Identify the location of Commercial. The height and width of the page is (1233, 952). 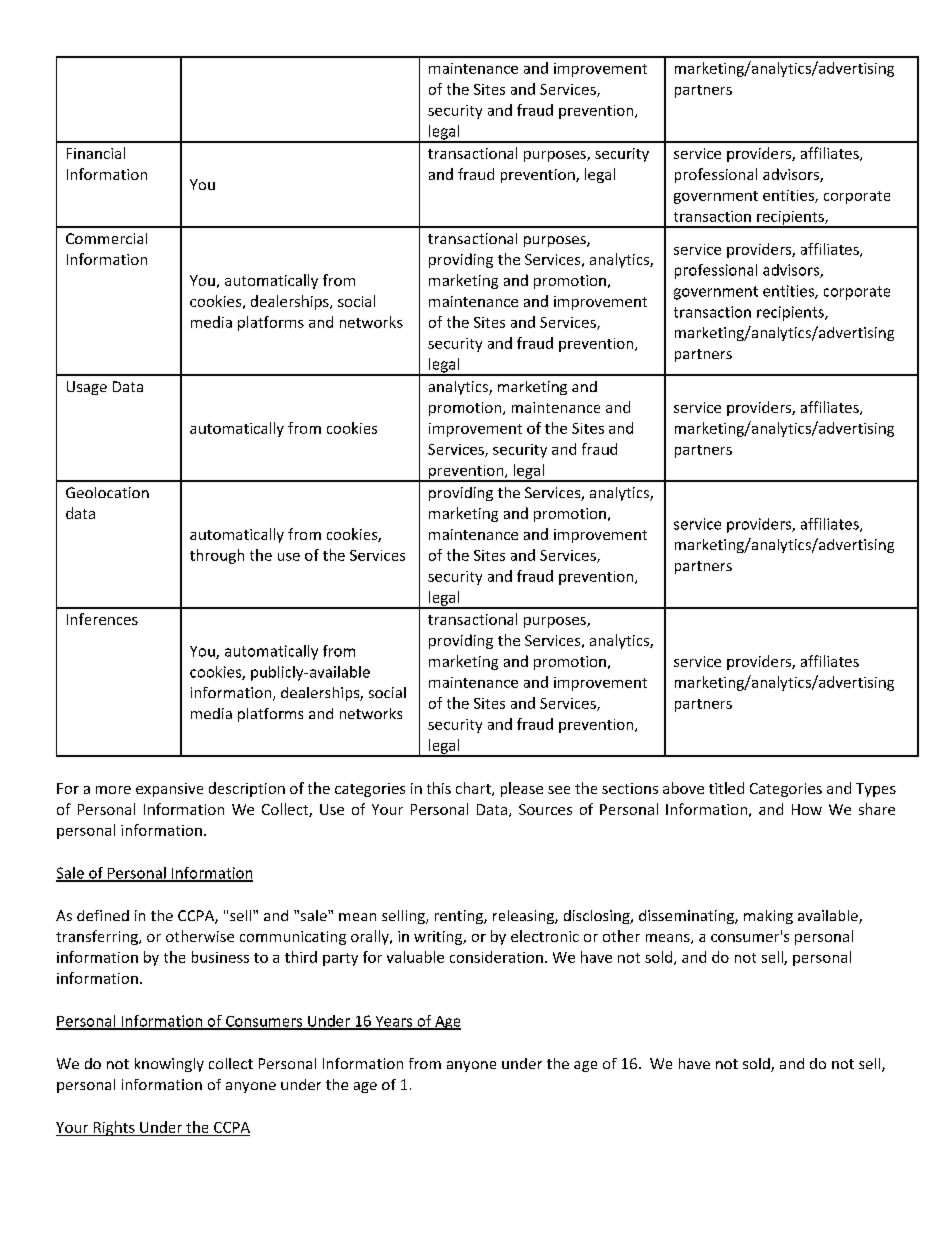
(106, 238).
